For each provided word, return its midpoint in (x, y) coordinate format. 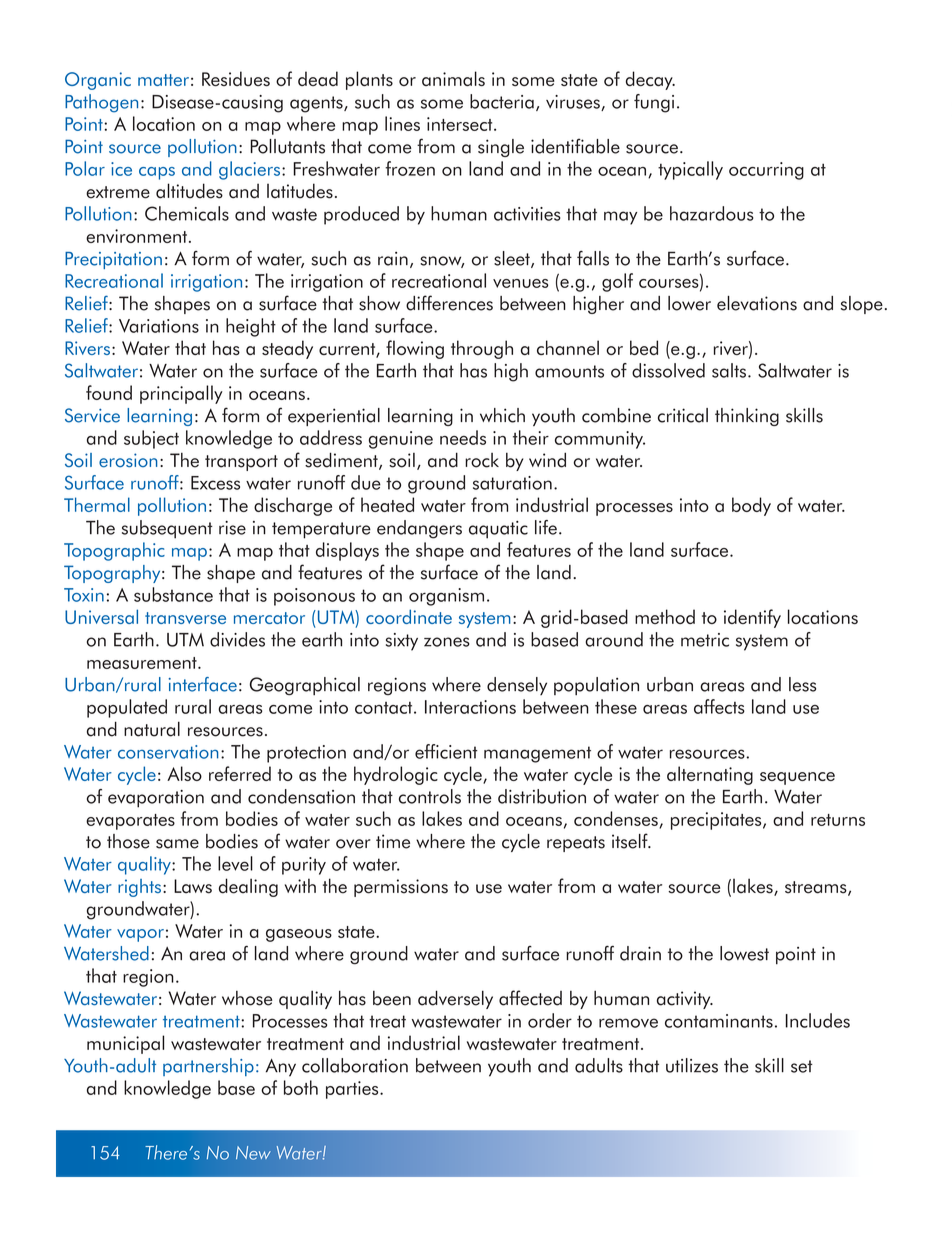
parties (353, 1090)
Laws (193, 886)
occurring (766, 171)
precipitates (717, 821)
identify (752, 618)
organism (446, 597)
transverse (185, 618)
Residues (236, 78)
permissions (401, 888)
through (482, 349)
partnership (208, 1067)
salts (729, 370)
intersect (461, 124)
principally (181, 394)
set (802, 1066)
